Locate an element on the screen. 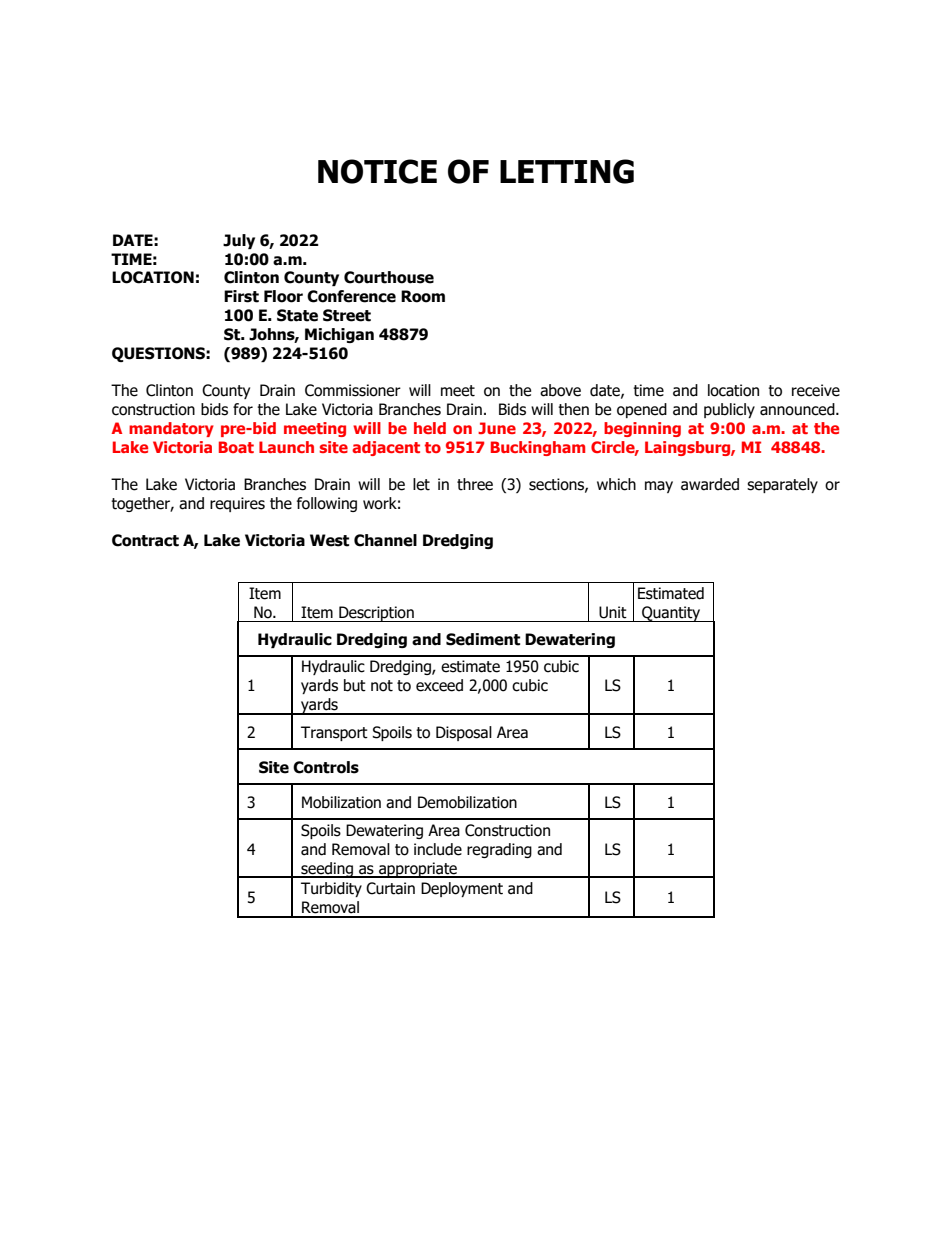 This screenshot has width=952, height=1233. NOTICE is located at coordinates (377, 171).
